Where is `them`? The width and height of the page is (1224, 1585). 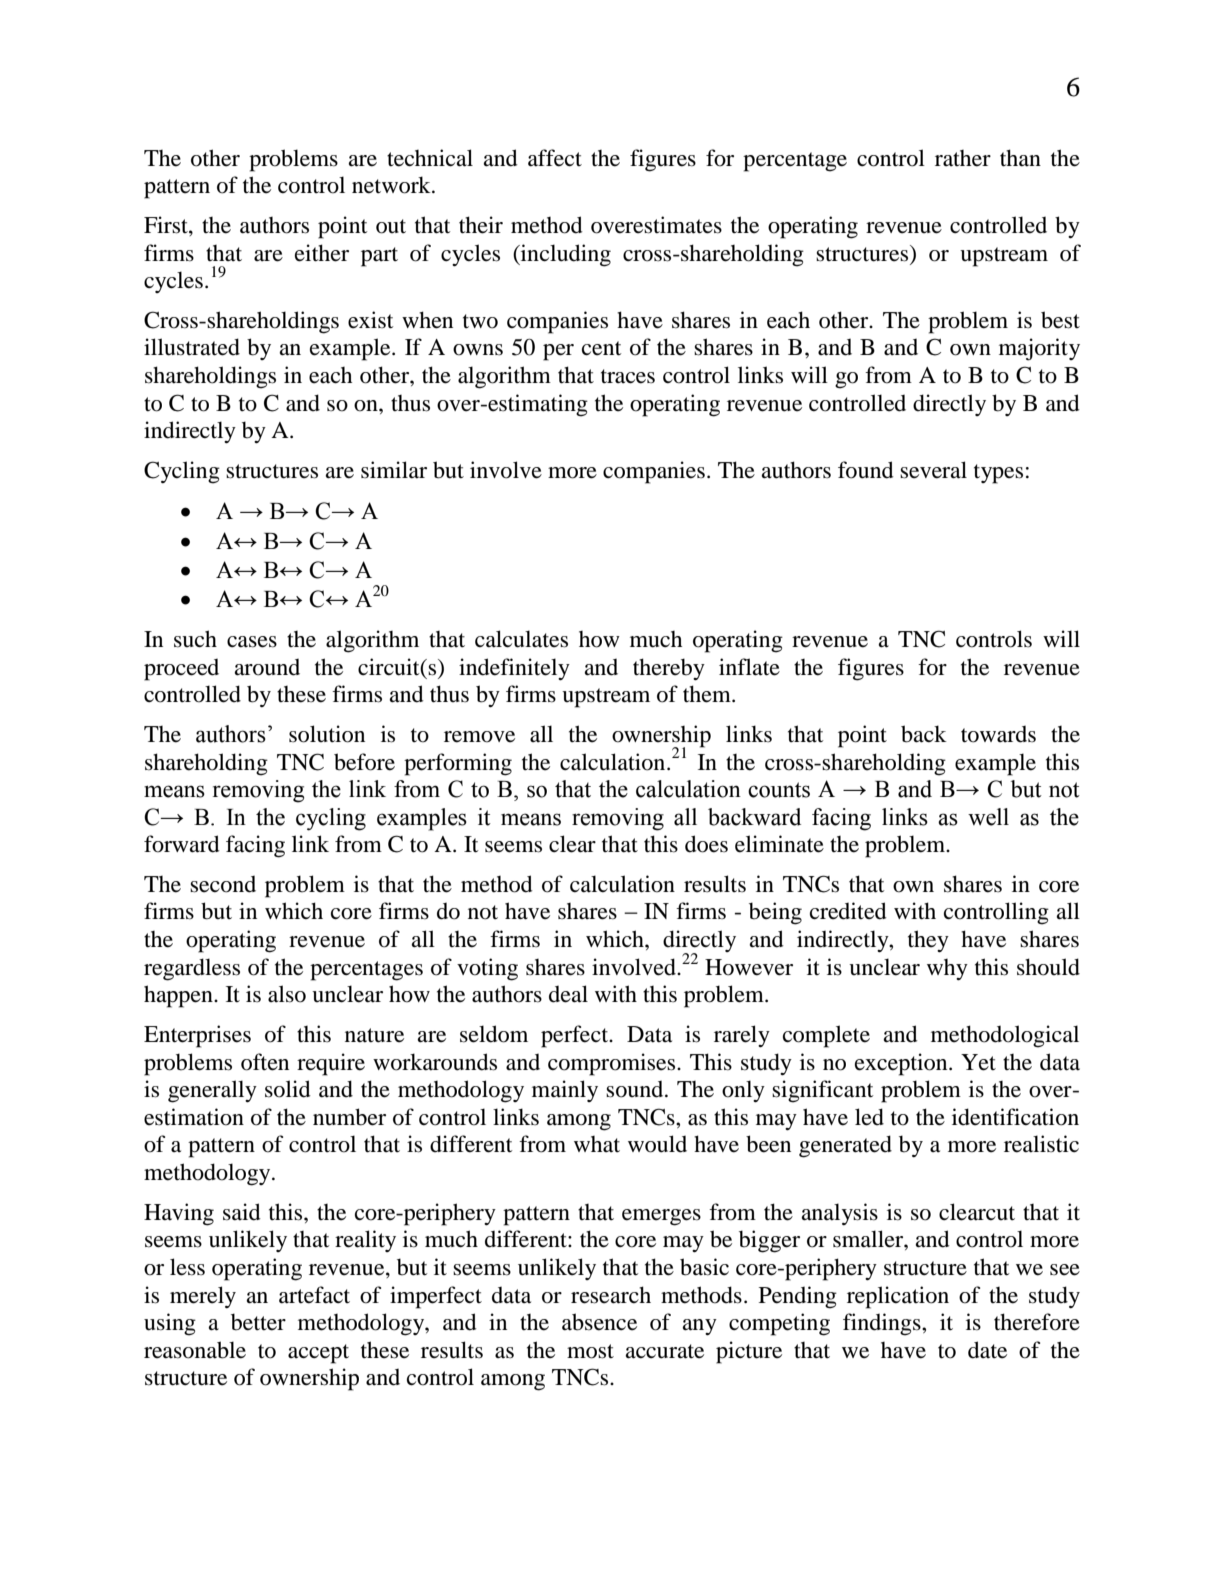
them is located at coordinates (708, 694).
